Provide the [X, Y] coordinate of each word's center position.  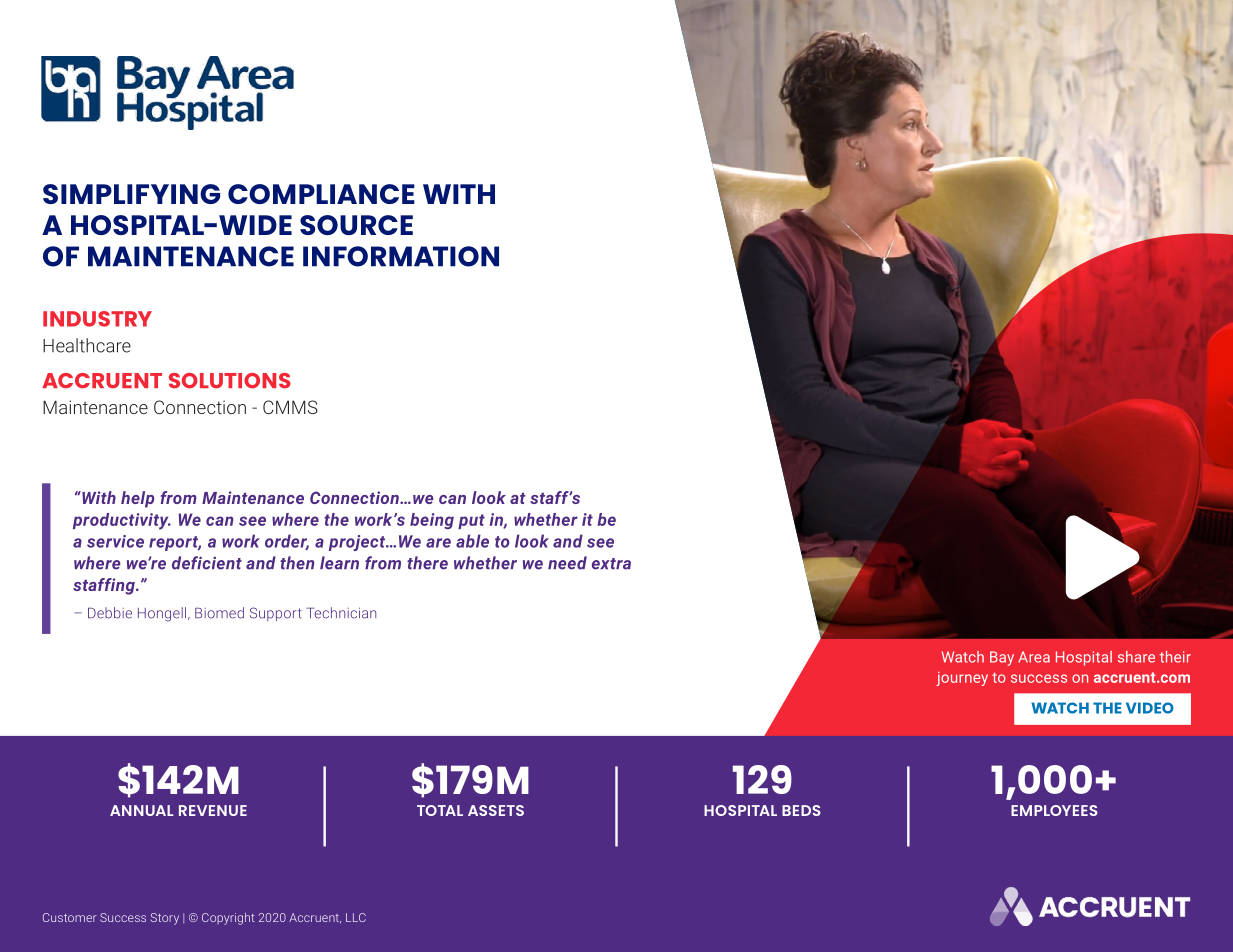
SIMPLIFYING [131, 194]
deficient [207, 563]
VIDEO [1150, 708]
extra [611, 564]
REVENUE [213, 810]
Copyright [228, 919]
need [567, 563]
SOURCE [356, 225]
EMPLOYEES [1054, 810]
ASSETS [496, 810]
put [471, 521]
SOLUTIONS [230, 381]
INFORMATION [401, 256]
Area [1034, 657]
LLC [356, 917]
